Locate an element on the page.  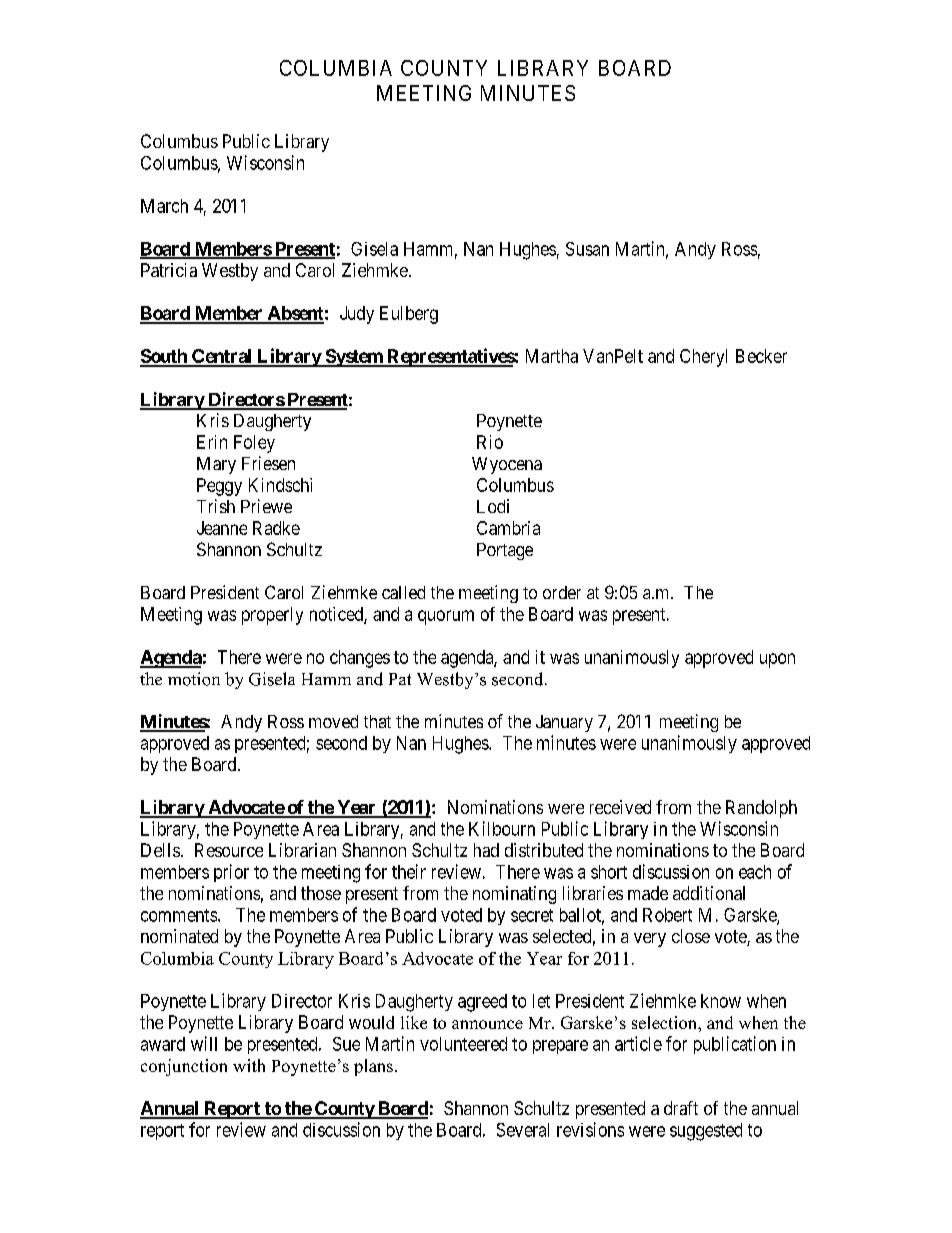
draft is located at coordinates (681, 1108).
